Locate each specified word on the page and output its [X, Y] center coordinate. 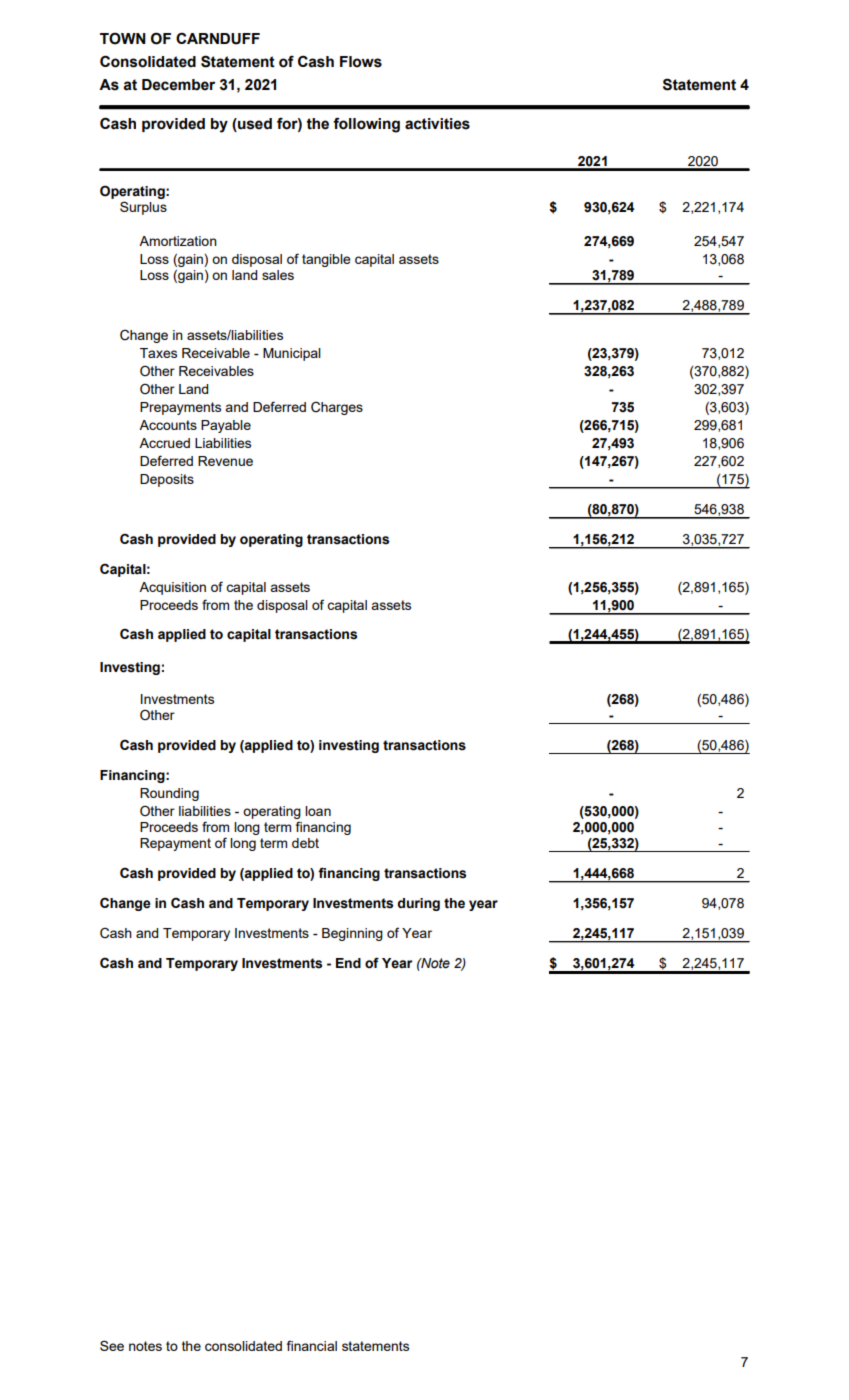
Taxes [158, 353]
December [178, 85]
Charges [337, 408]
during [418, 904]
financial [312, 1345]
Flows [361, 62]
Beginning [352, 934]
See [112, 1345]
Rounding [169, 794]
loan [318, 811]
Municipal [292, 354]
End [348, 963]
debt [305, 843]
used [254, 124]
